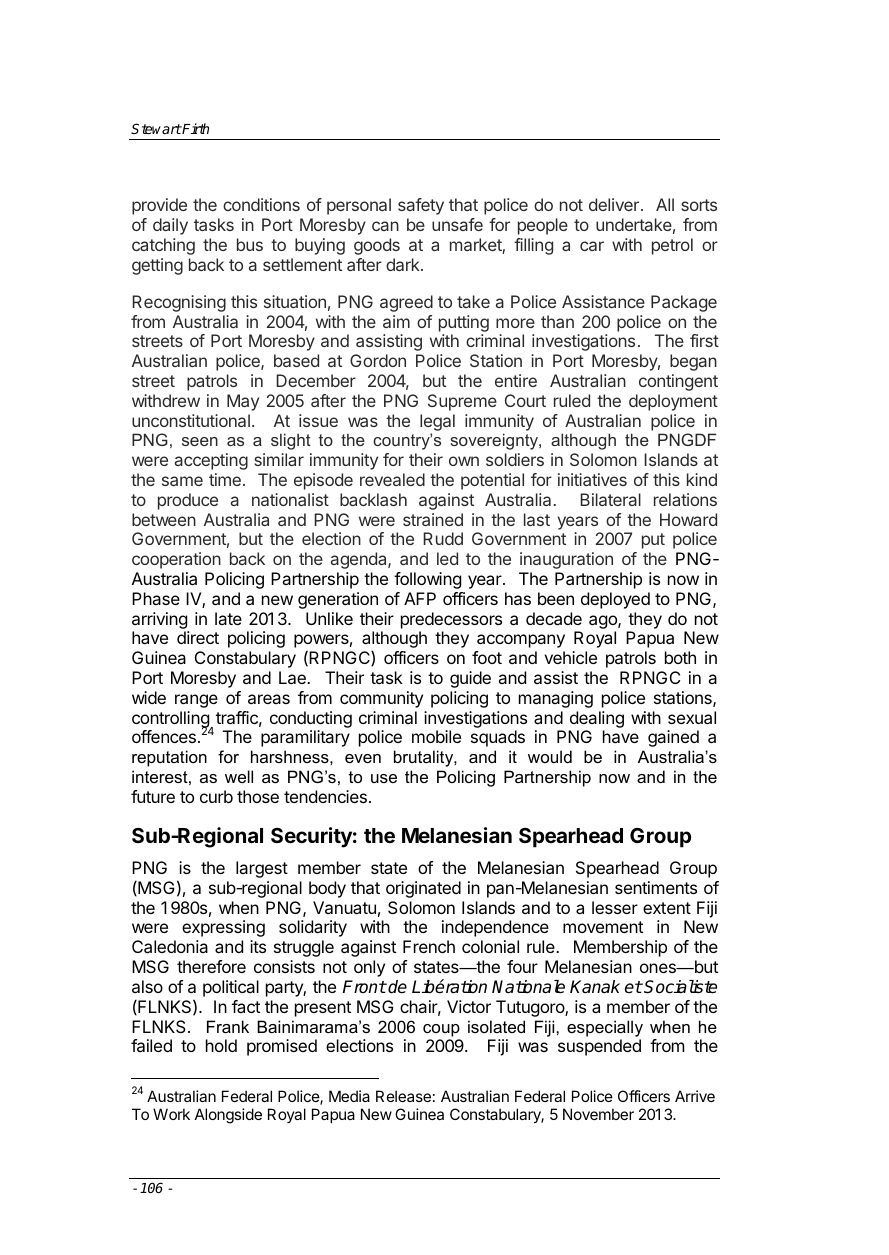 This page has width=889, height=1255. Describe the element at coordinates (615, 600) in the page. I see `deployed` at that location.
